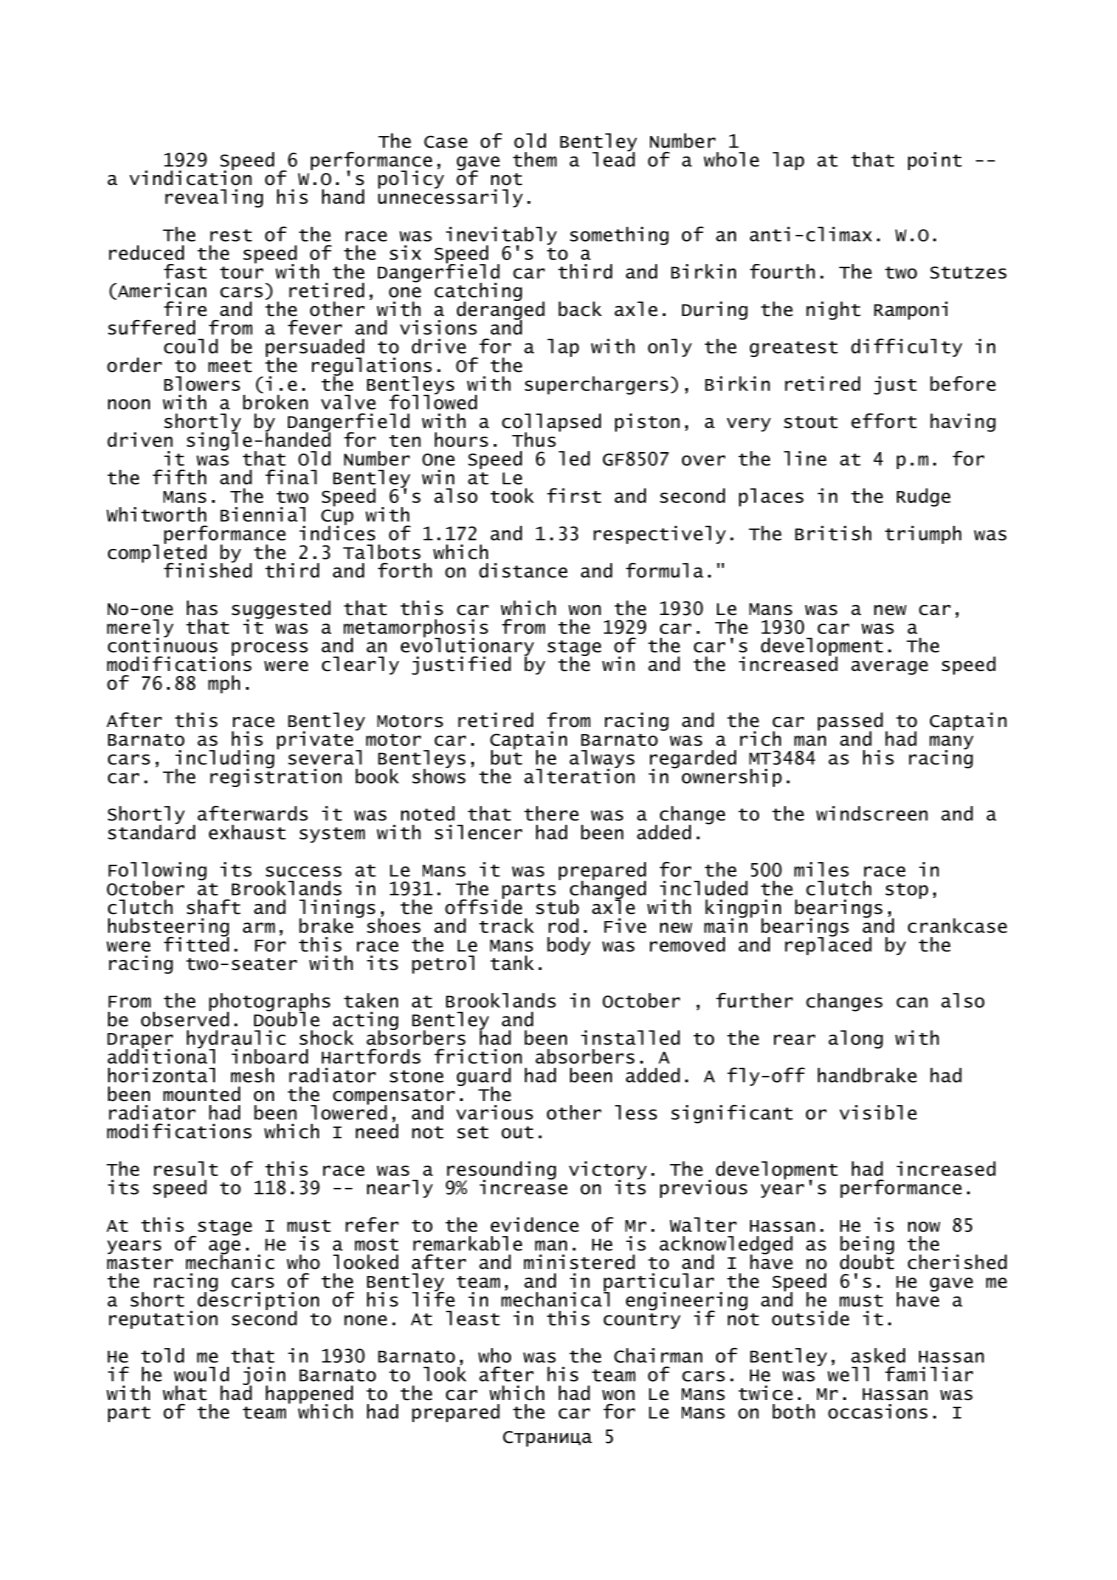  I want to click on them, so click(535, 159).
